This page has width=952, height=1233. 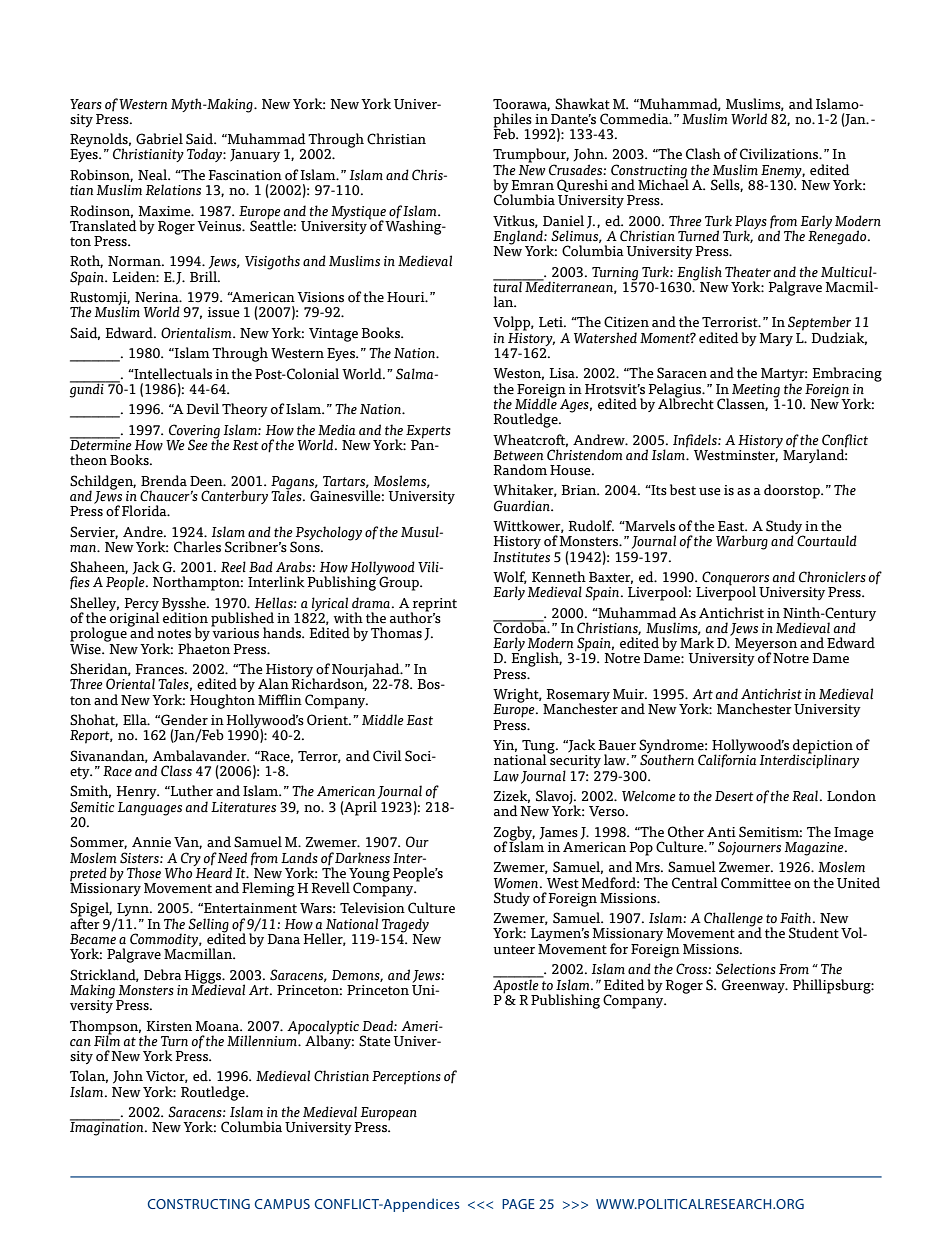 What do you see at coordinates (766, 646) in the page?
I see `Meyerson` at bounding box center [766, 646].
